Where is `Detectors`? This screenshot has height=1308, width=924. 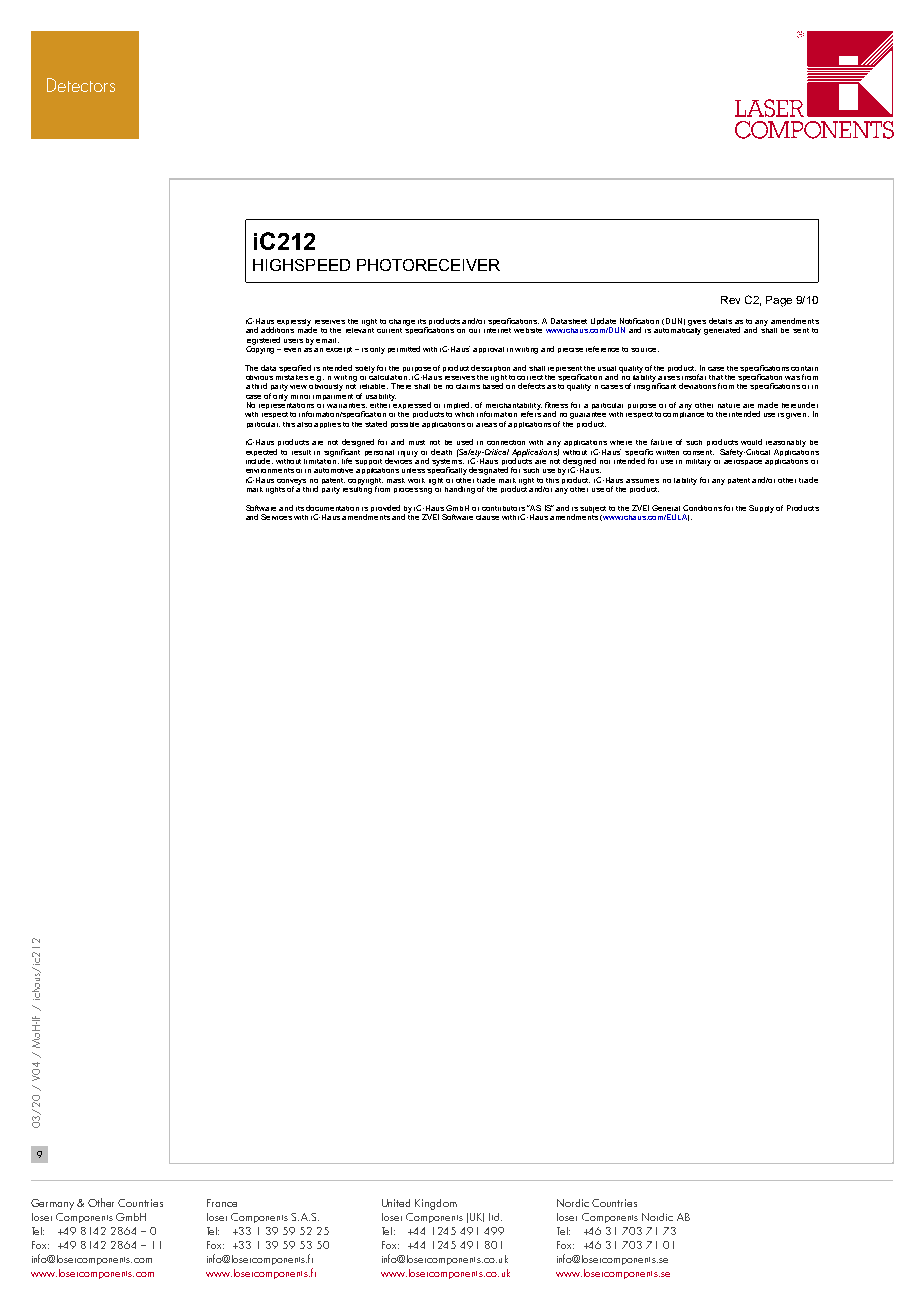 Detectors is located at coordinates (81, 85).
